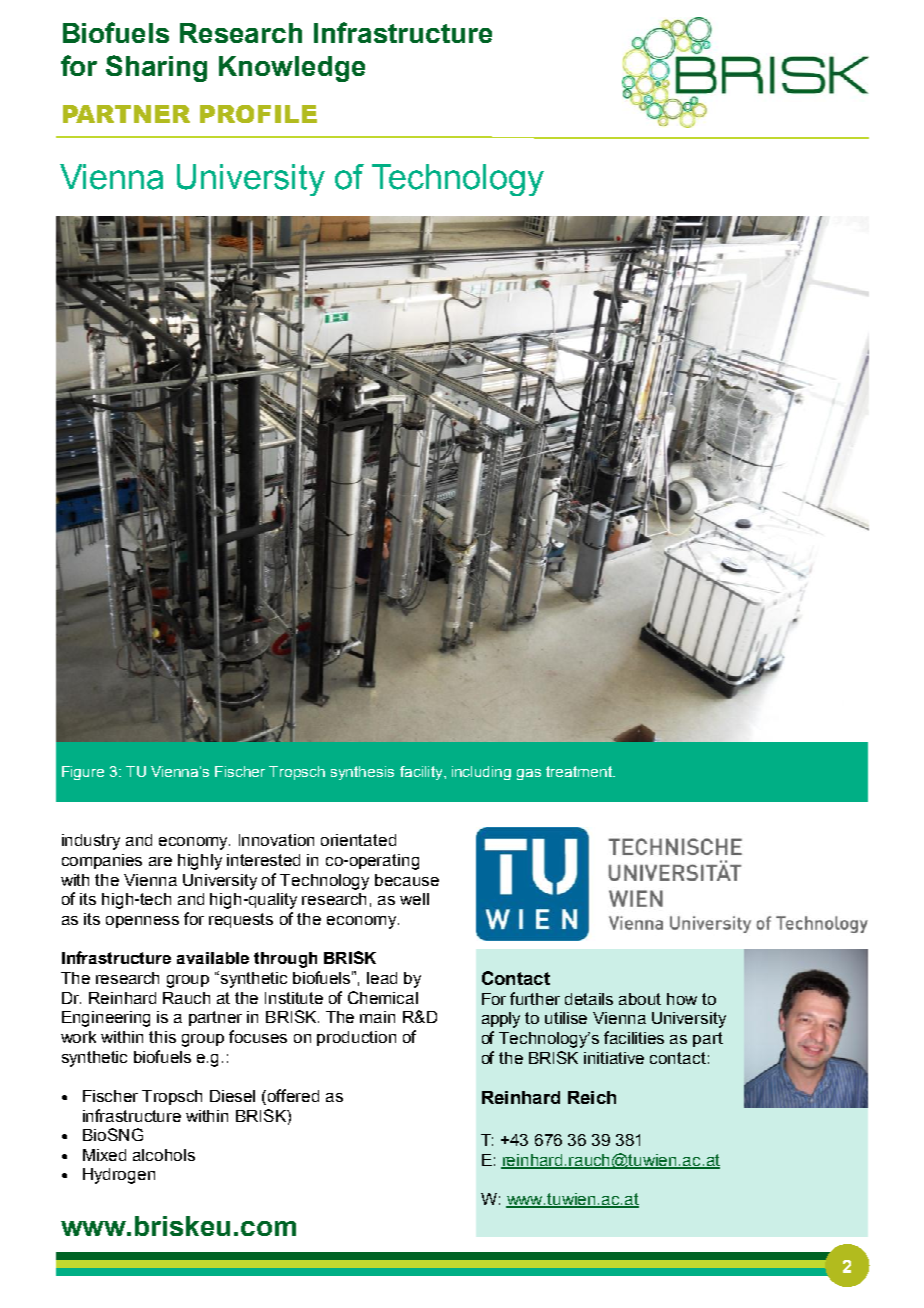 The height and width of the screenshot is (1308, 924). Describe the element at coordinates (292, 1097) in the screenshot. I see `offered` at that location.
